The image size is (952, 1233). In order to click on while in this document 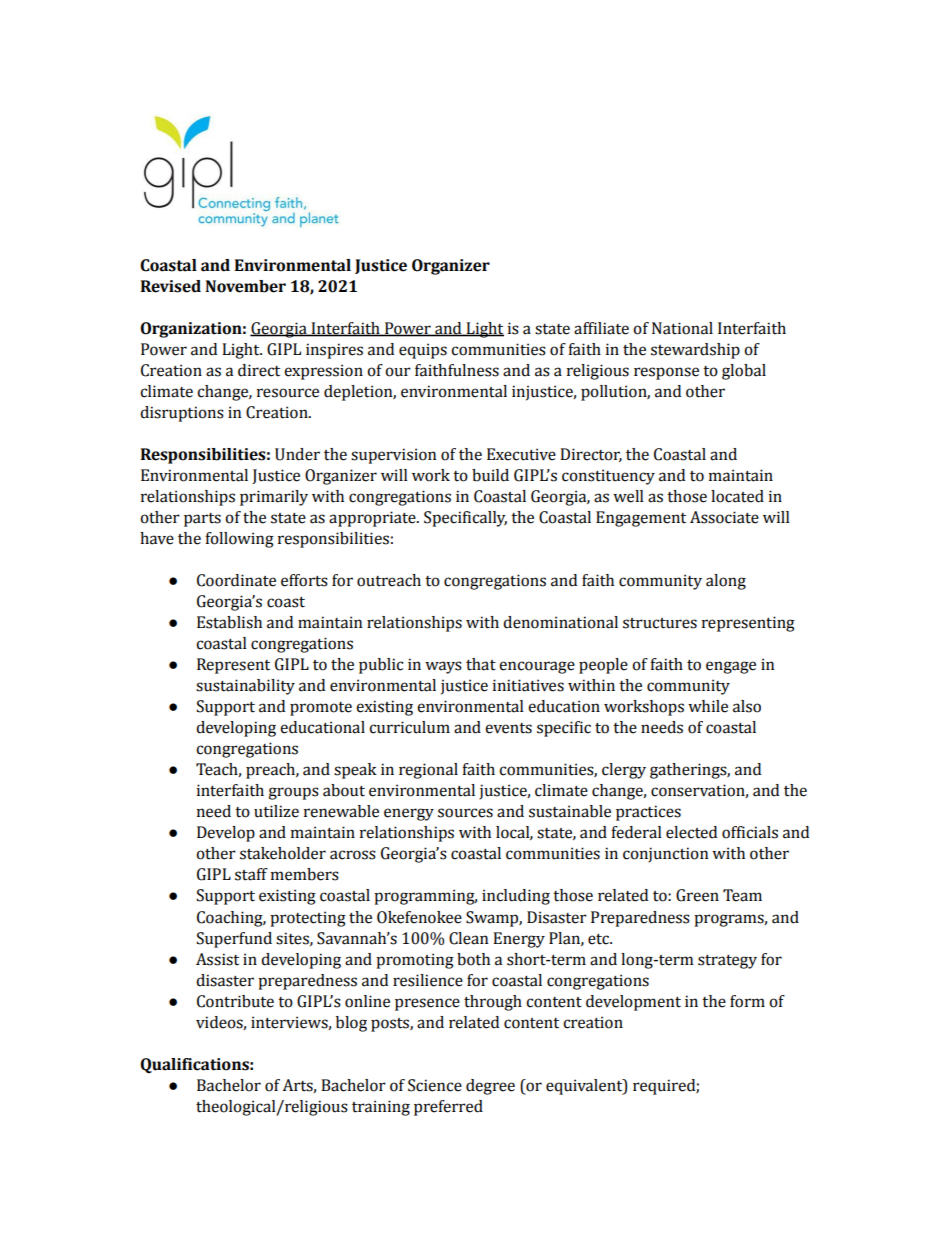, I will do `click(708, 706)`.
